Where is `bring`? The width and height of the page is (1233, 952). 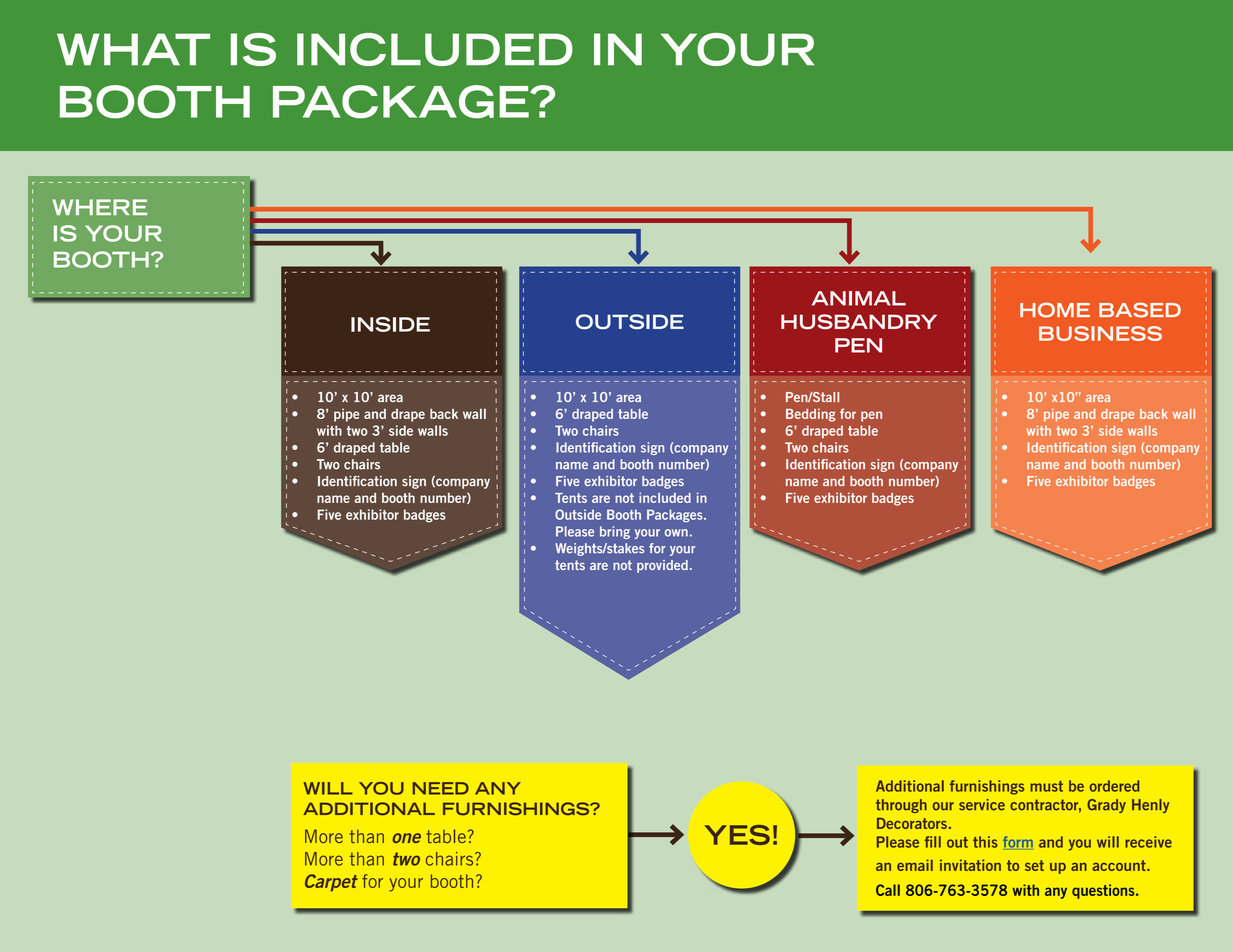
bring is located at coordinates (615, 532).
